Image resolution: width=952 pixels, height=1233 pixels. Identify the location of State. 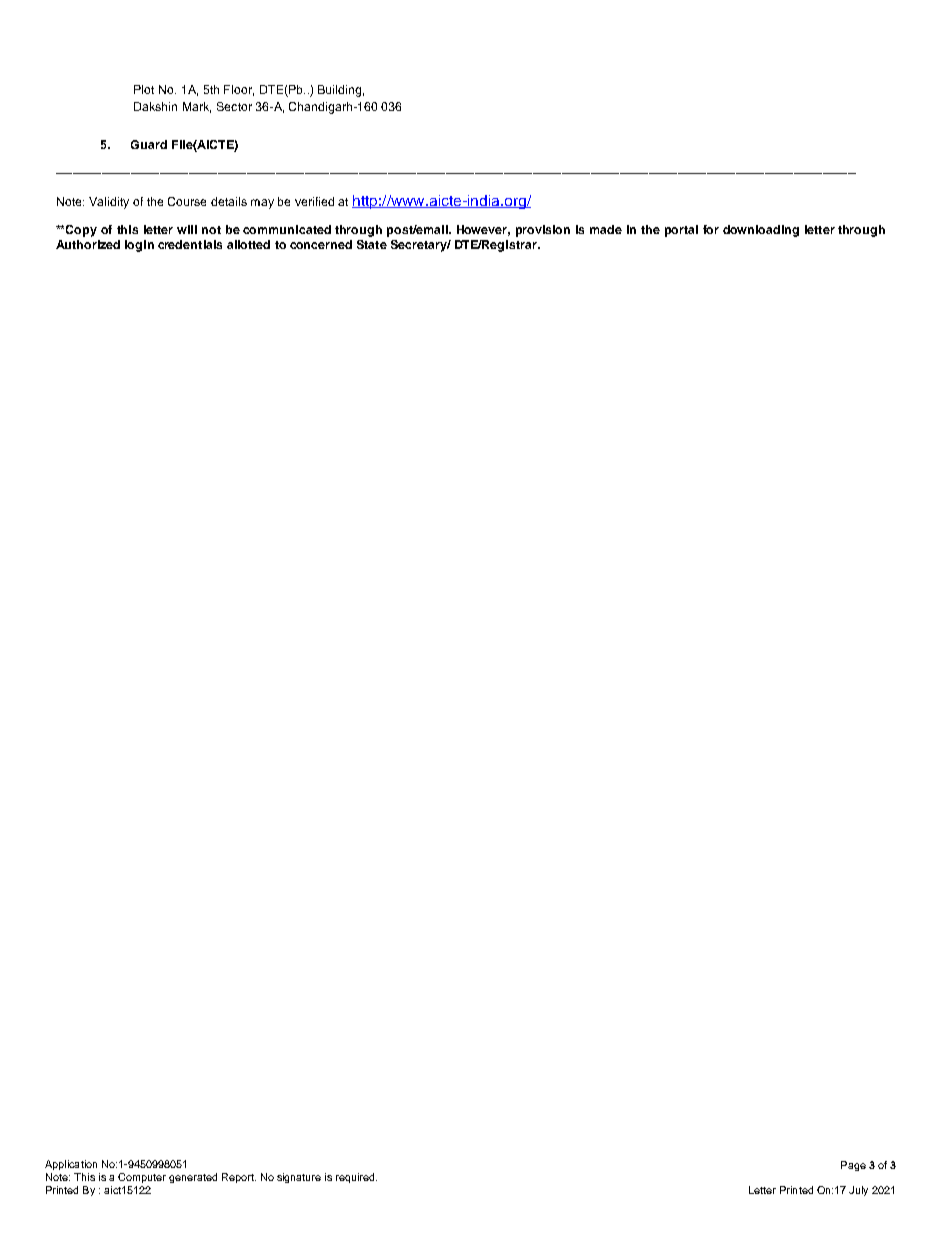
(372, 244).
